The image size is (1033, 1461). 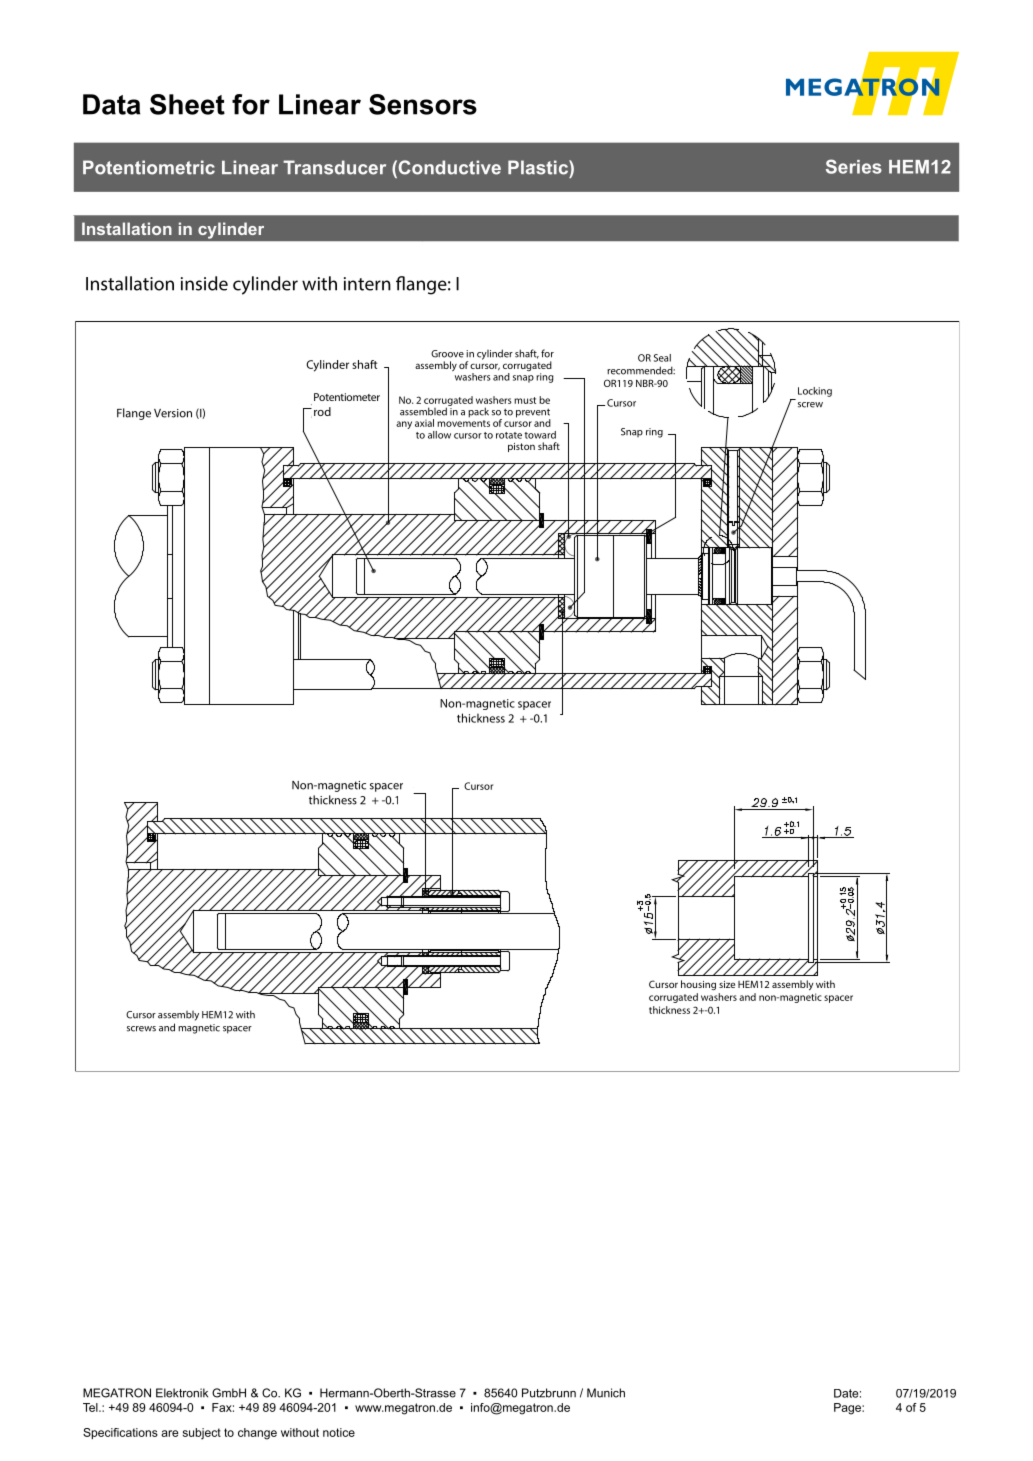 What do you see at coordinates (606, 1393) in the document?
I see `Munich` at bounding box center [606, 1393].
